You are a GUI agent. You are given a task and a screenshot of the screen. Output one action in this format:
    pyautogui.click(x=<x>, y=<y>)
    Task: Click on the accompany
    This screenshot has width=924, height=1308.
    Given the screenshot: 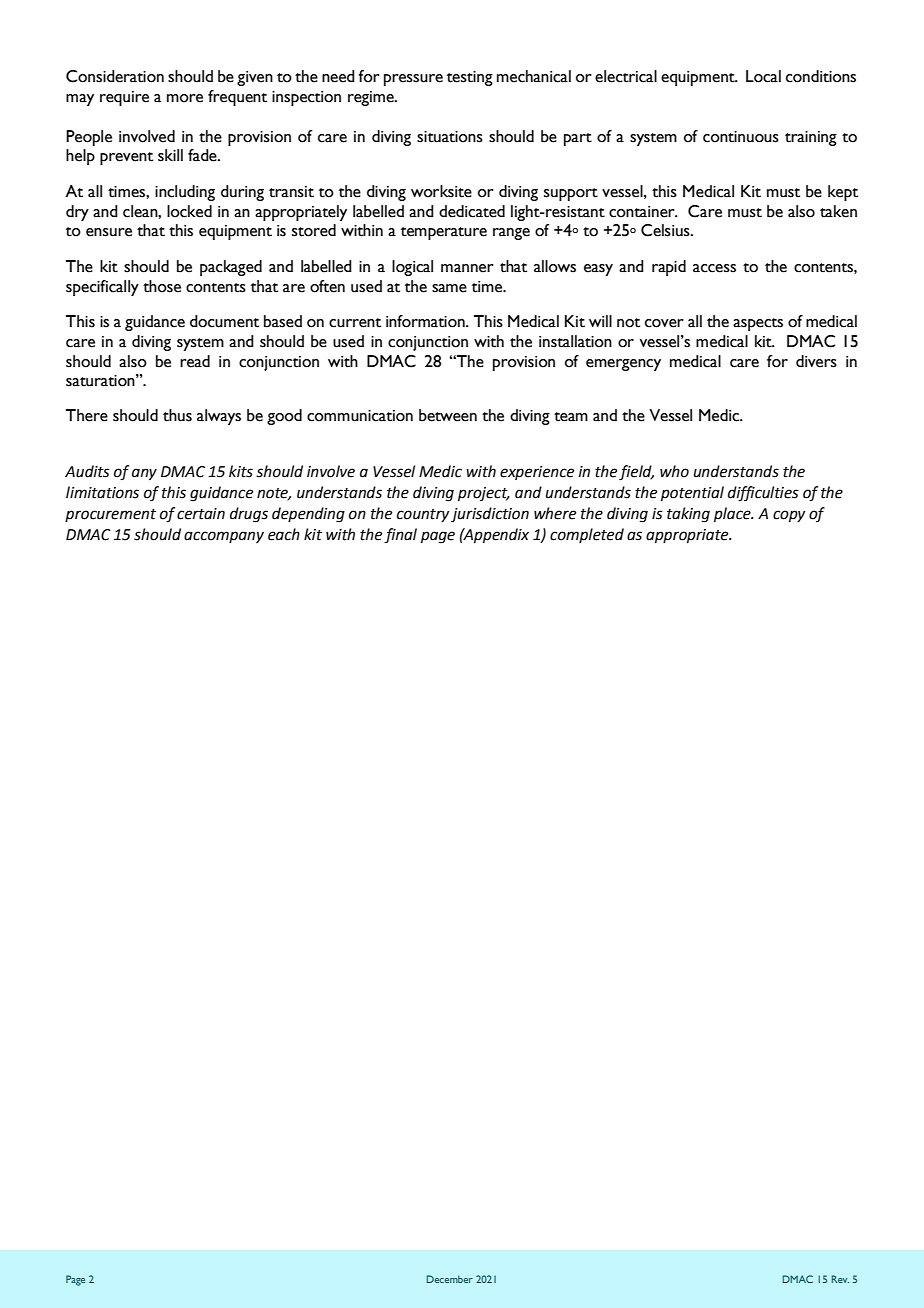 What is the action you would take?
    pyautogui.click(x=224, y=537)
